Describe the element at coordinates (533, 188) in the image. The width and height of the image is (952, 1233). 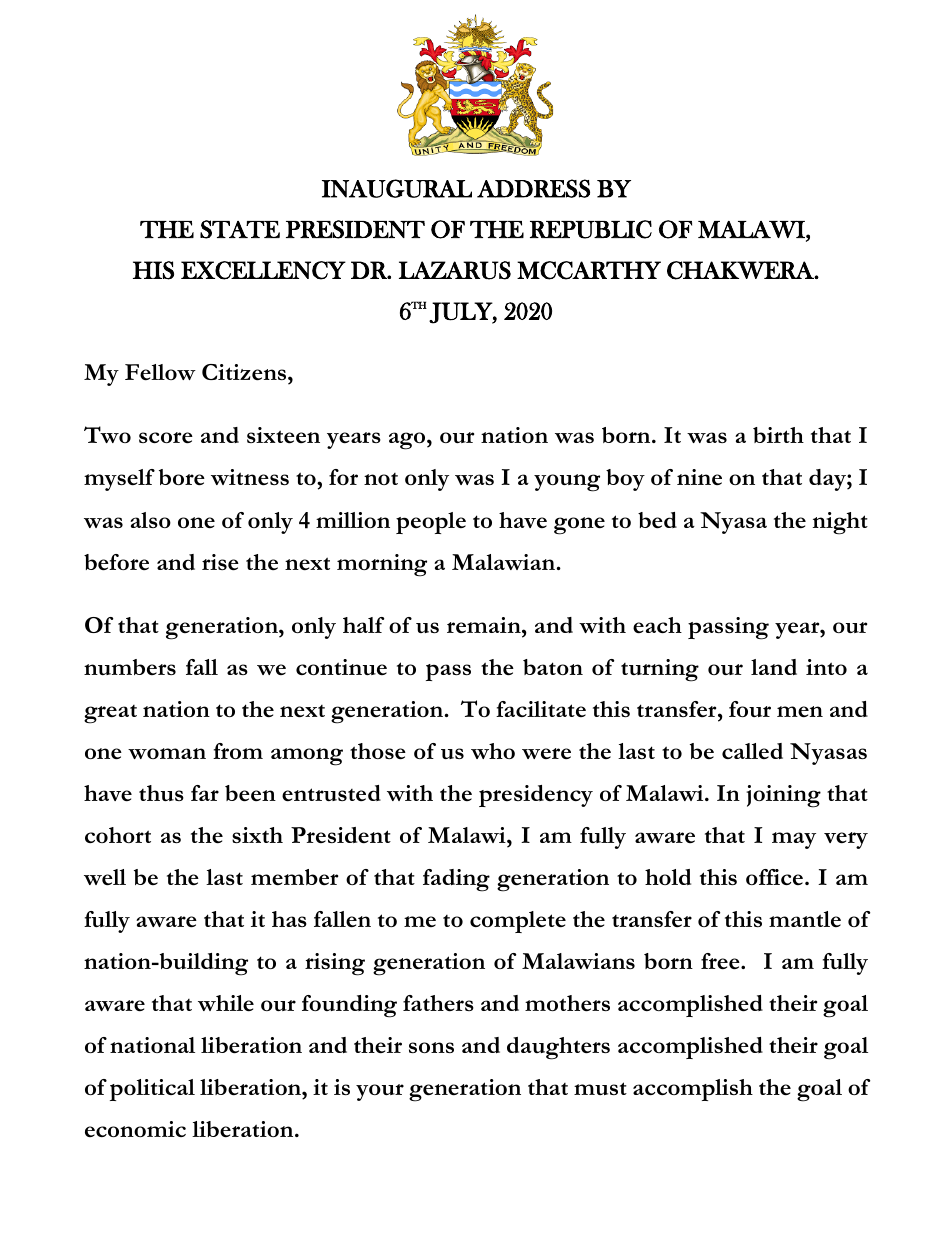
I see `ADDRESS` at that location.
